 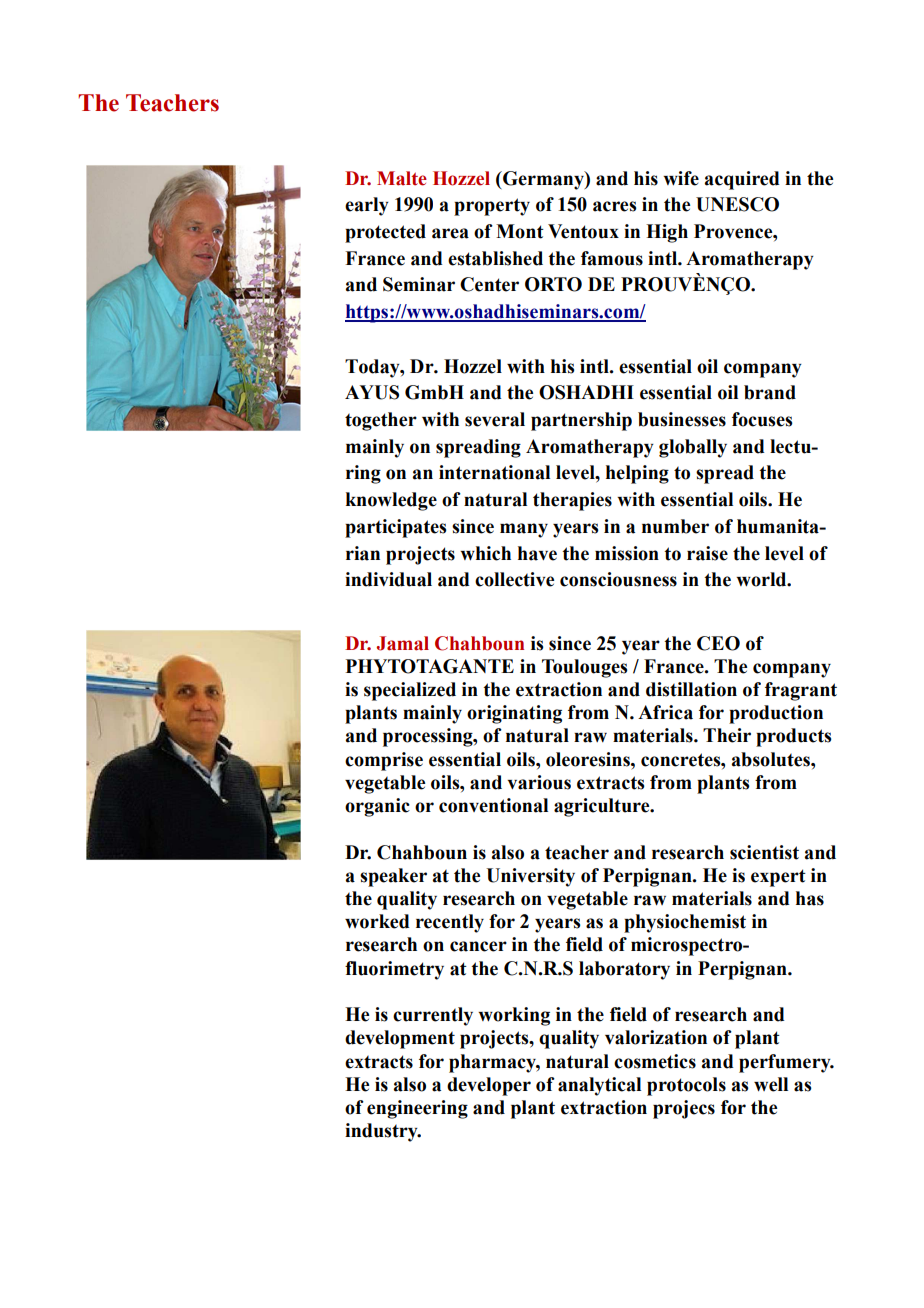 What do you see at coordinates (762, 419) in the screenshot?
I see `focuses` at bounding box center [762, 419].
